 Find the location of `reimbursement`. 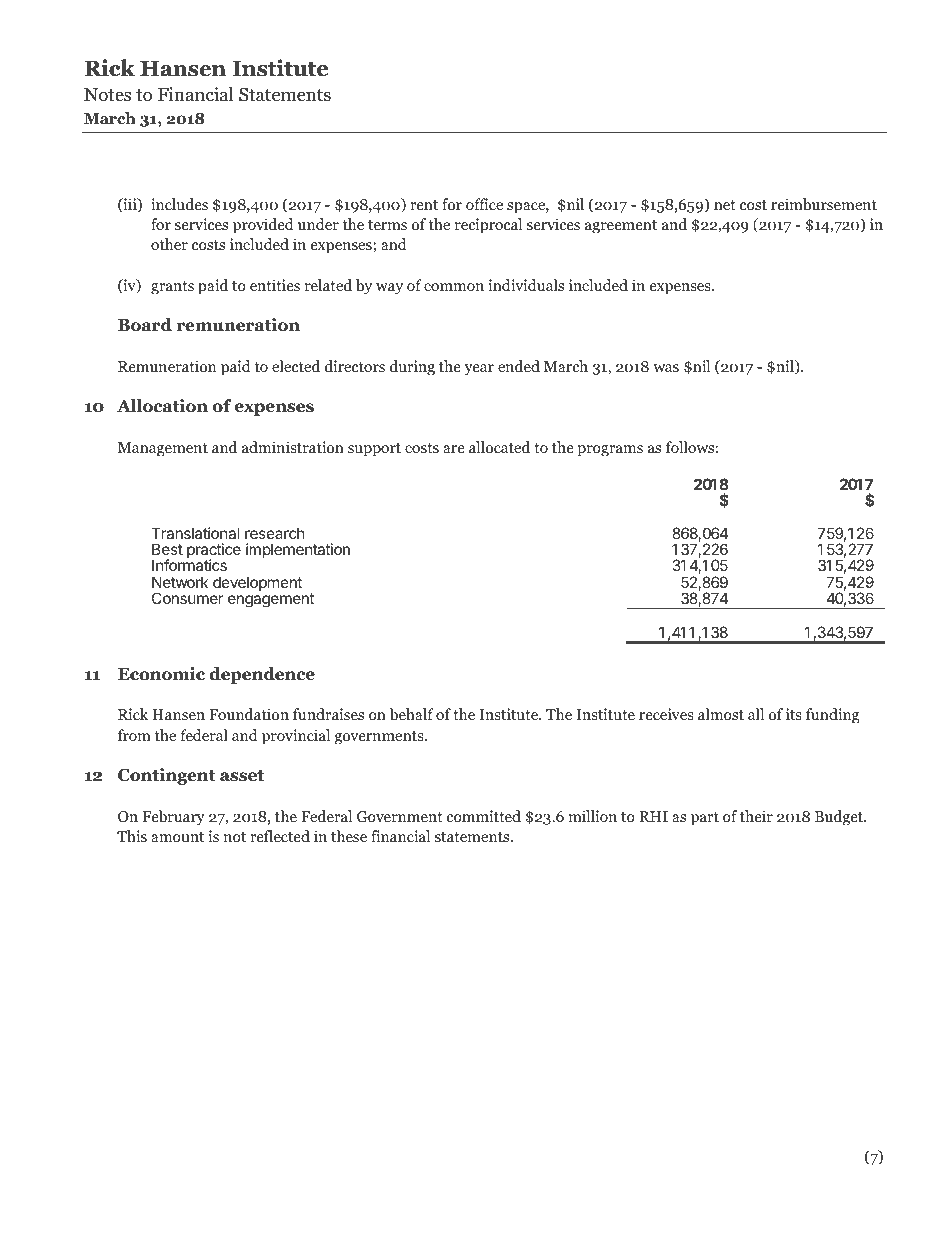

reimbursement is located at coordinates (824, 204).
